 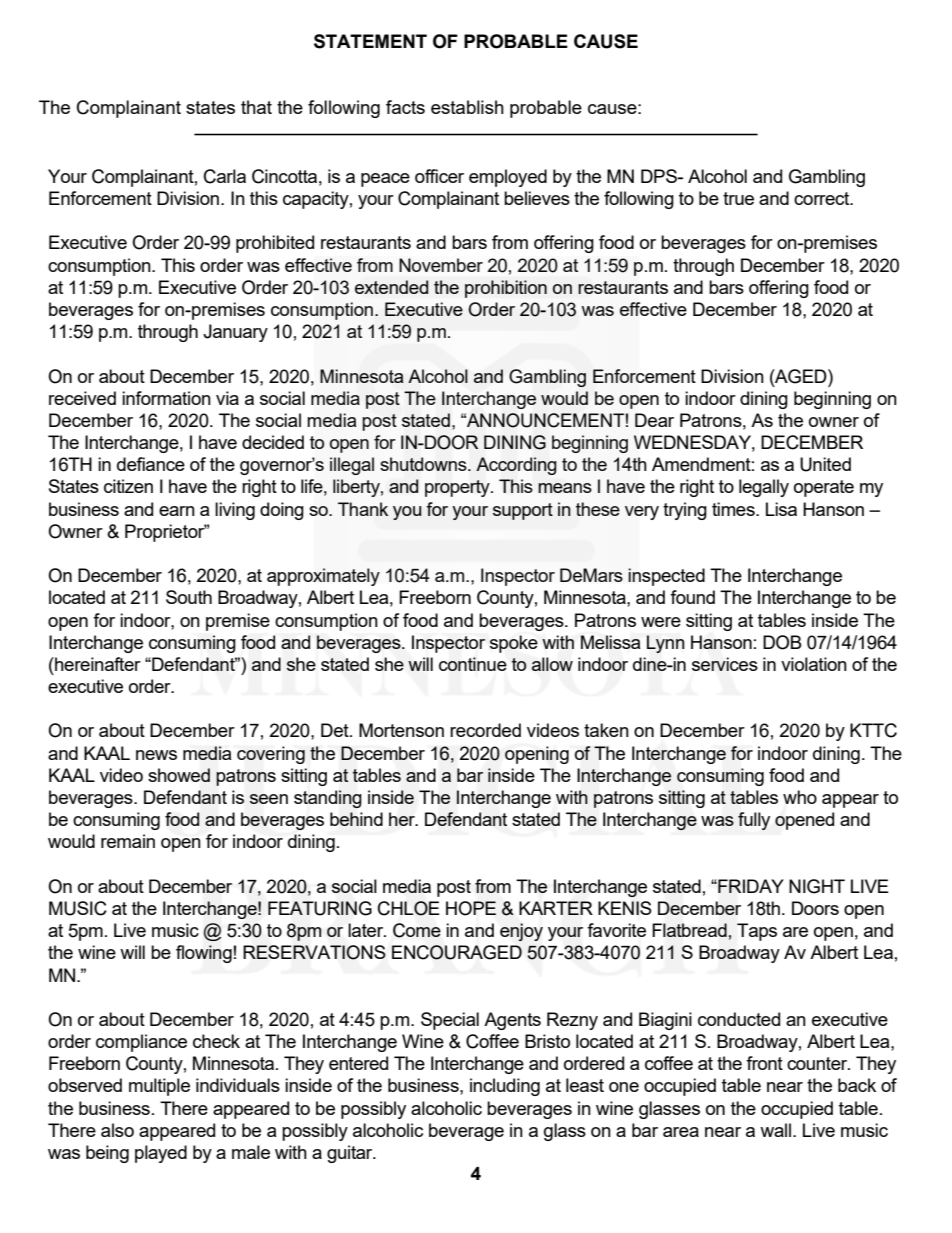 I want to click on establish, so click(x=467, y=107).
